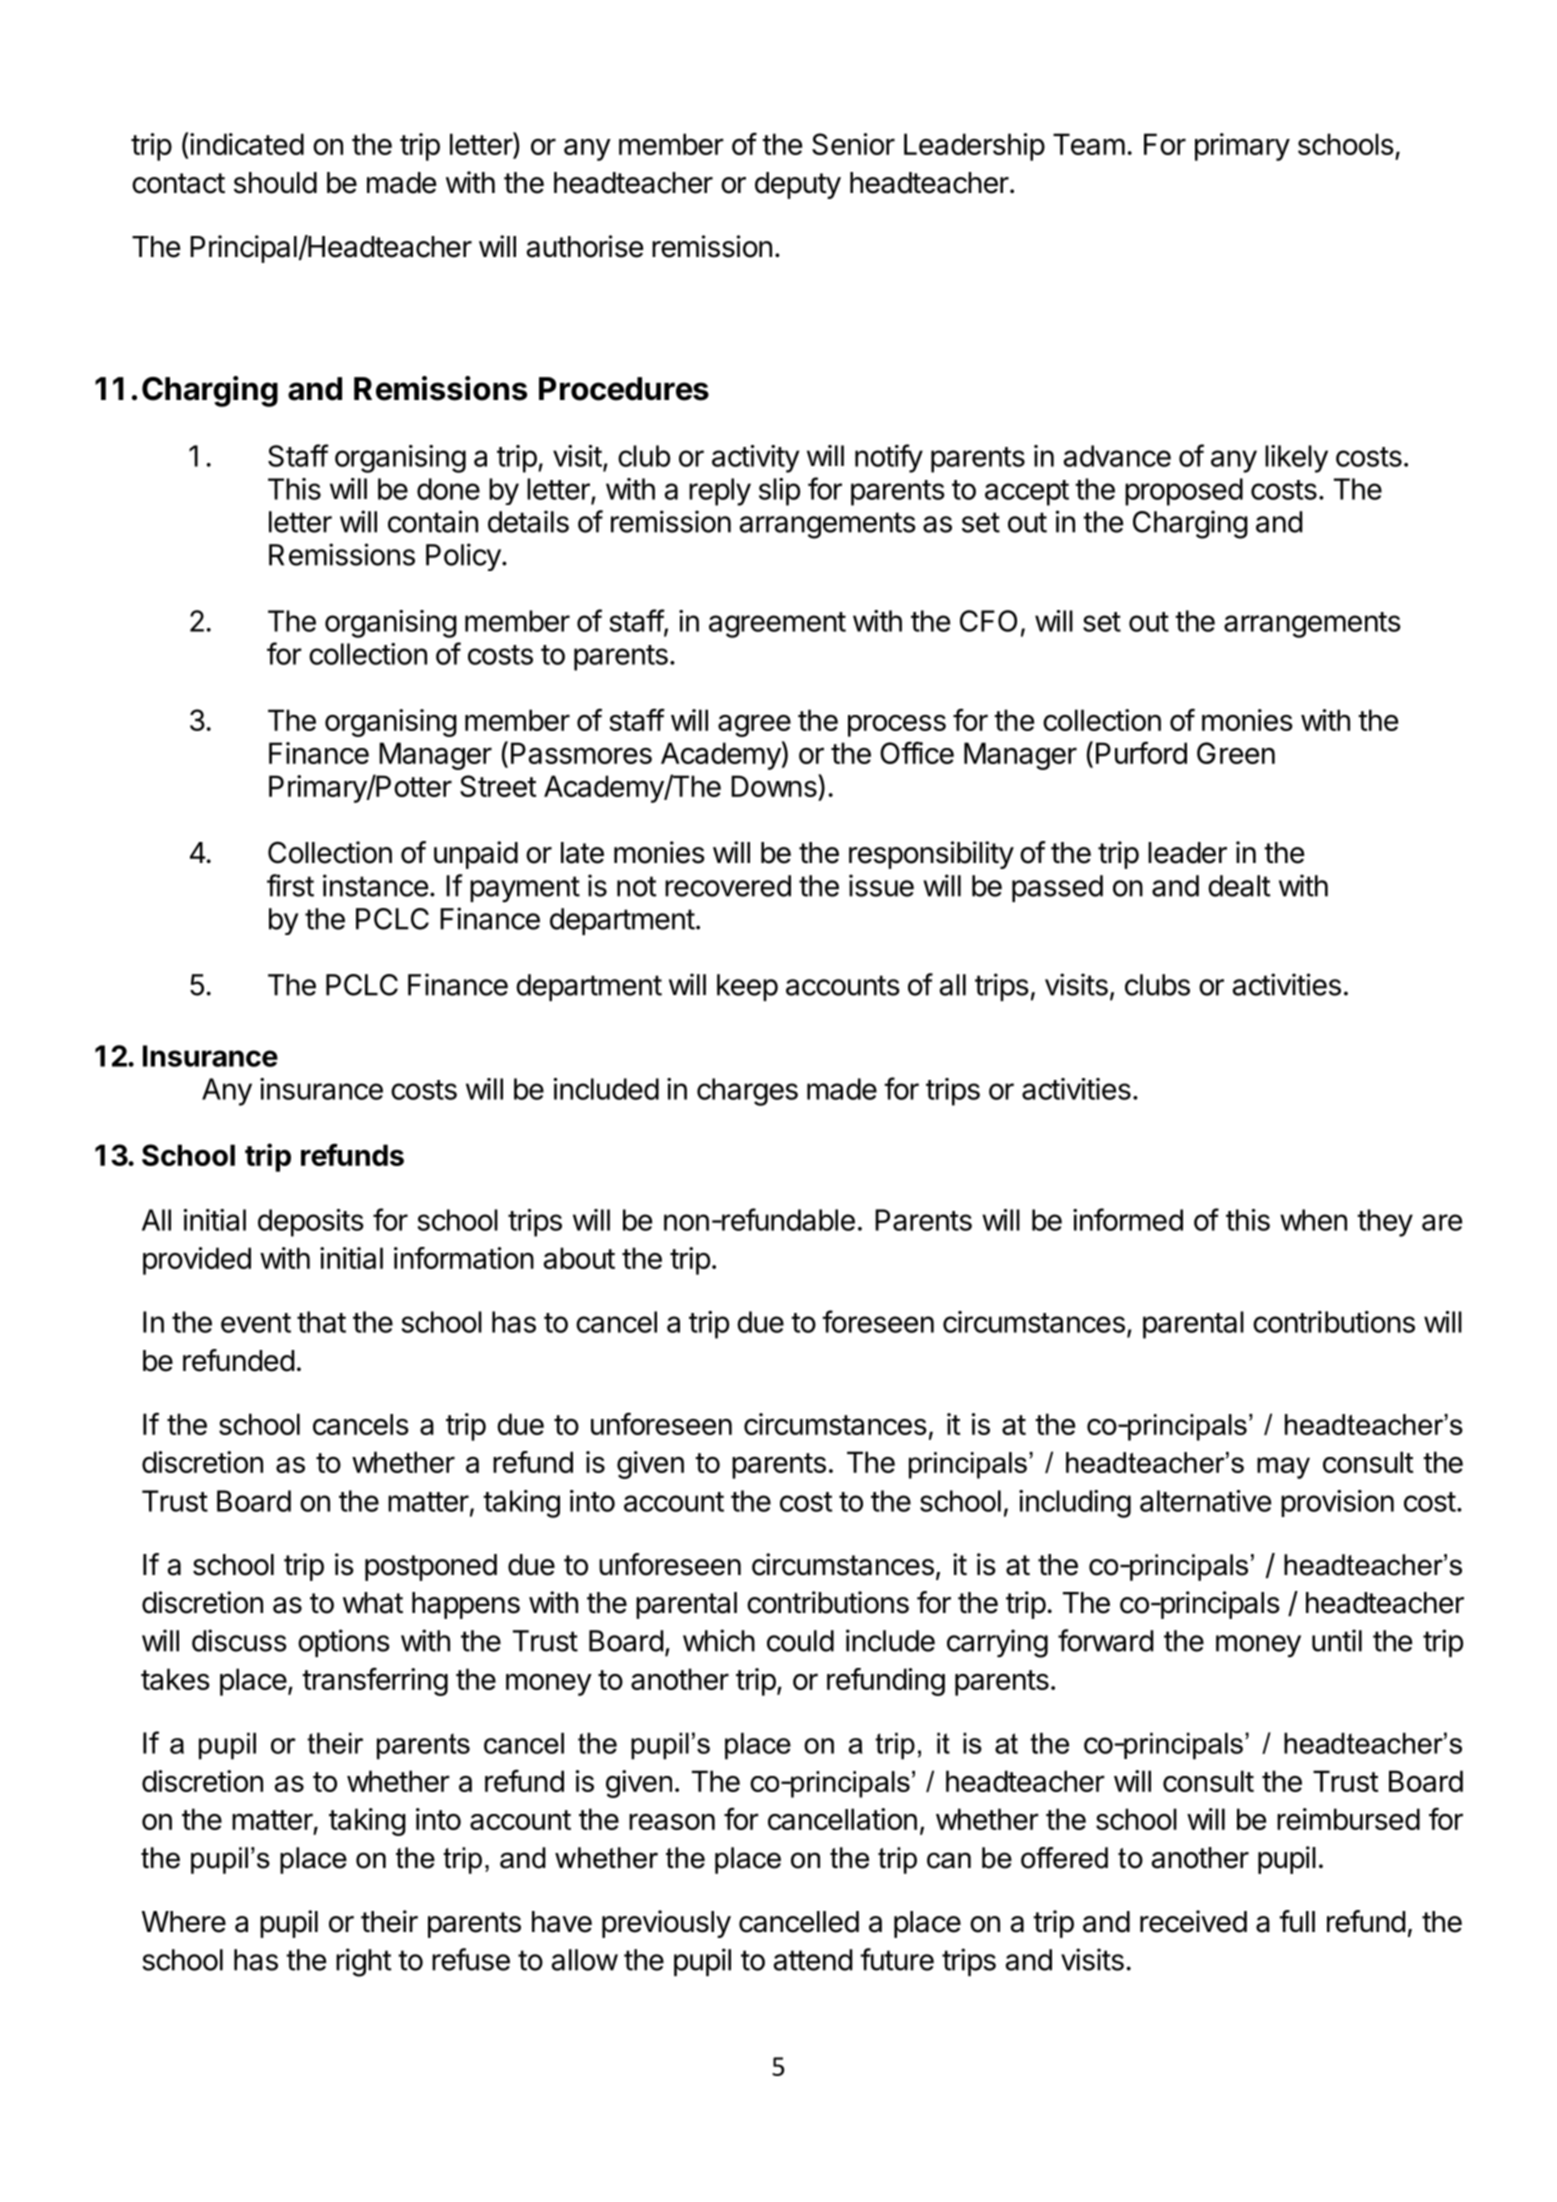  What do you see at coordinates (364, 1962) in the page?
I see `right` at bounding box center [364, 1962].
